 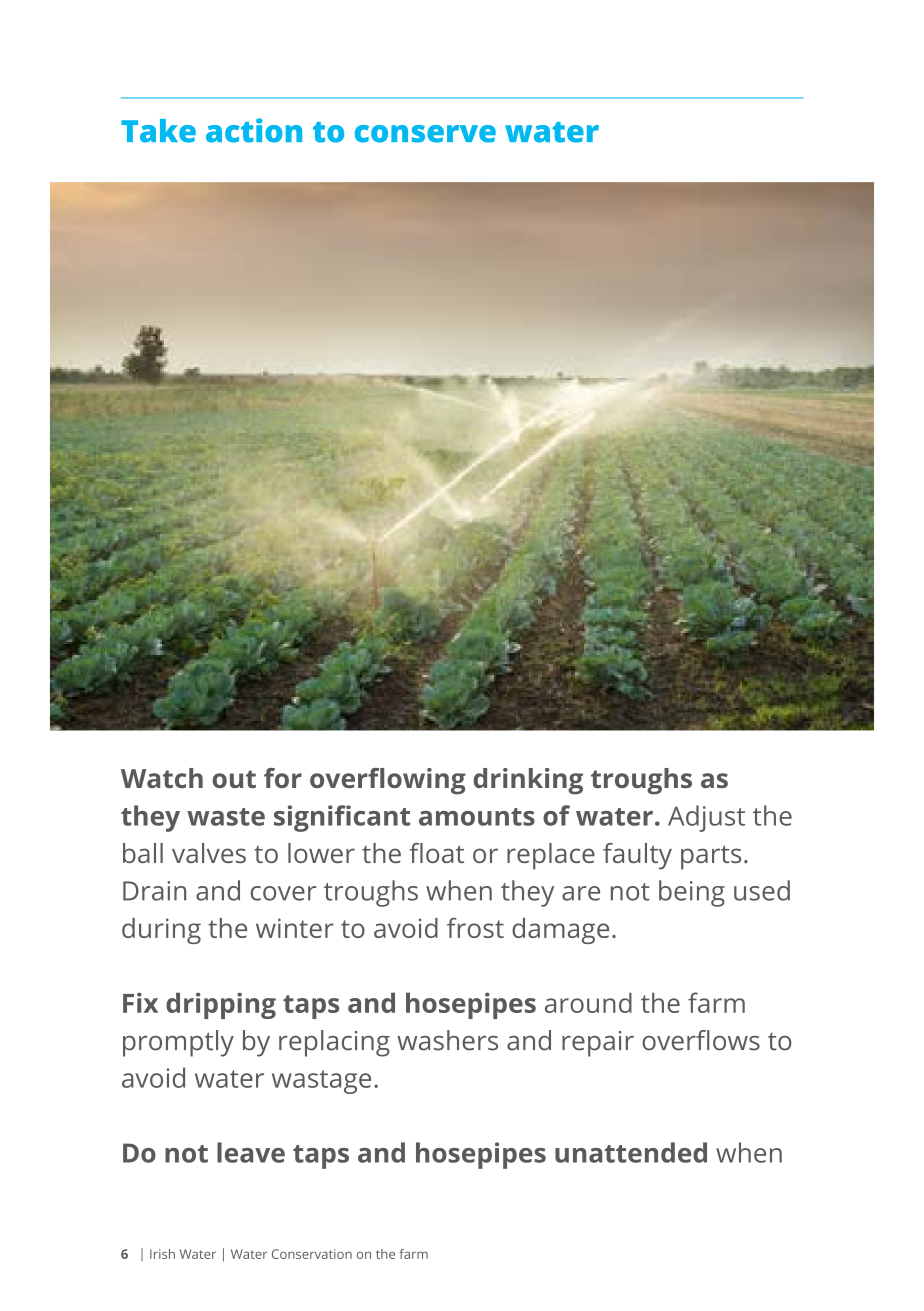 I want to click on drinking, so click(x=528, y=781).
